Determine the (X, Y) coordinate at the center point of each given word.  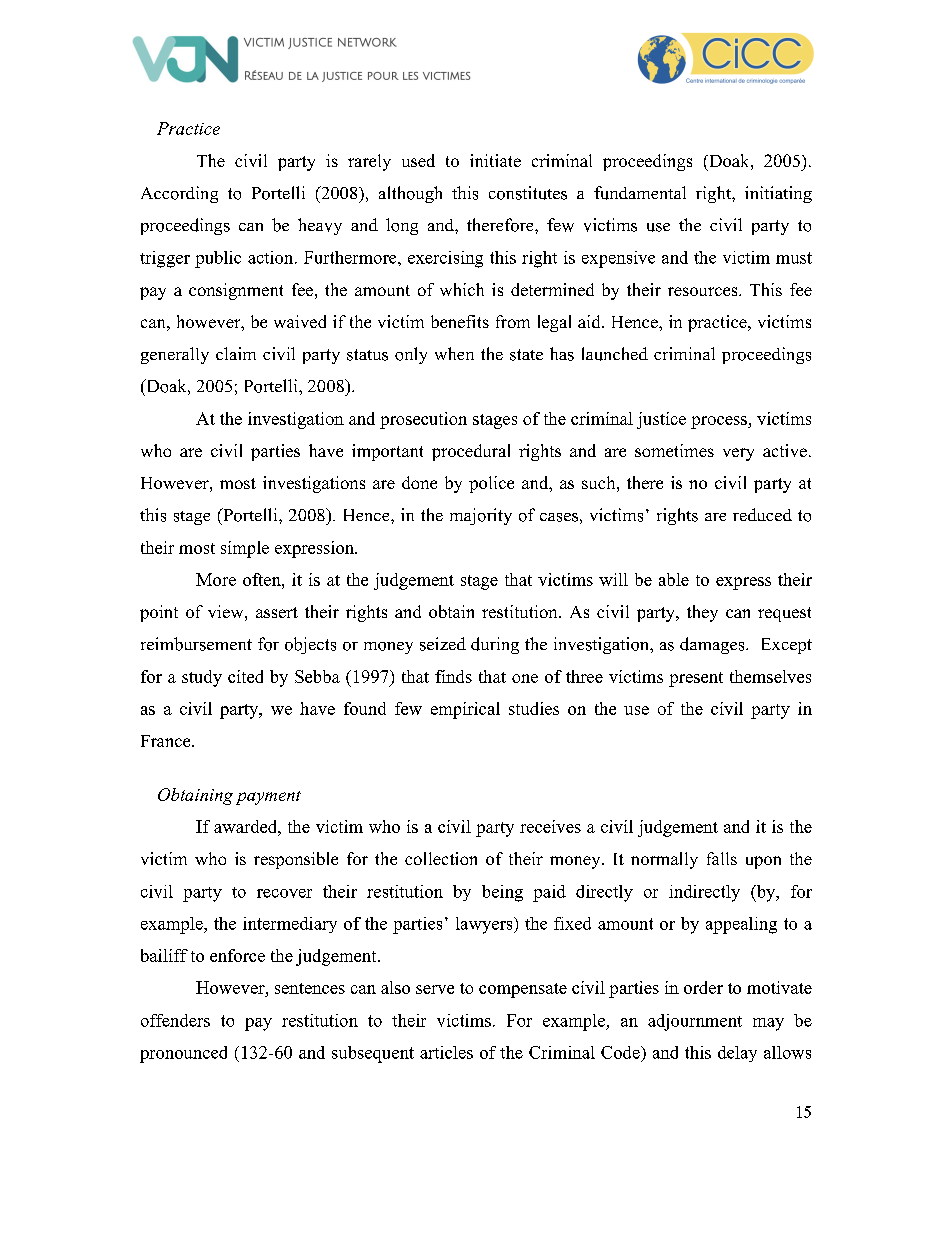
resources (704, 291)
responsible (296, 860)
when (454, 353)
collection (441, 858)
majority (481, 516)
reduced (762, 514)
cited (245, 676)
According (179, 194)
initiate (495, 160)
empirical (465, 710)
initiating (778, 194)
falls (722, 858)
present (696, 679)
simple (245, 549)
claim (236, 353)
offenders (175, 1020)
